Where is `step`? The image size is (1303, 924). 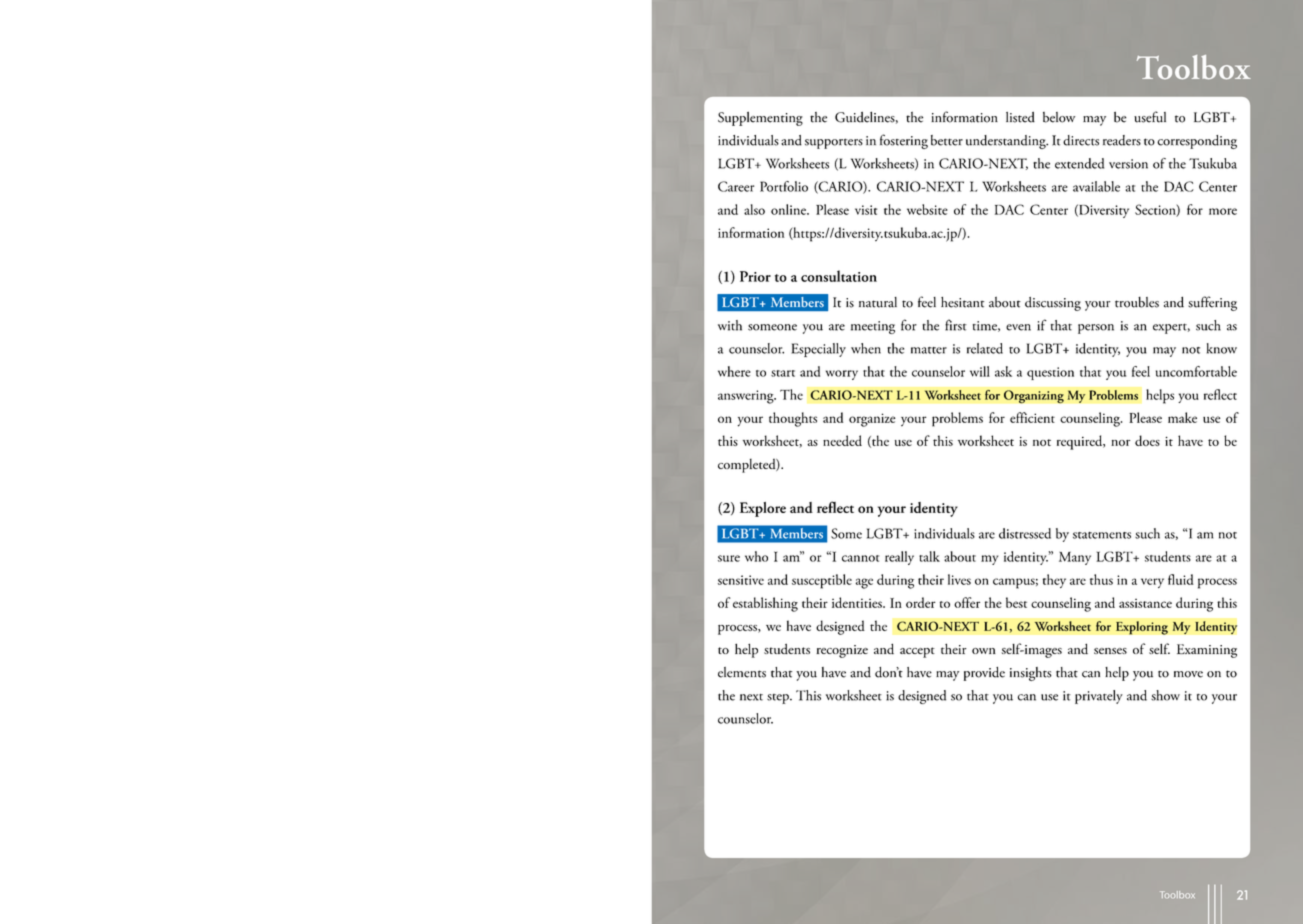
step is located at coordinates (779, 699).
